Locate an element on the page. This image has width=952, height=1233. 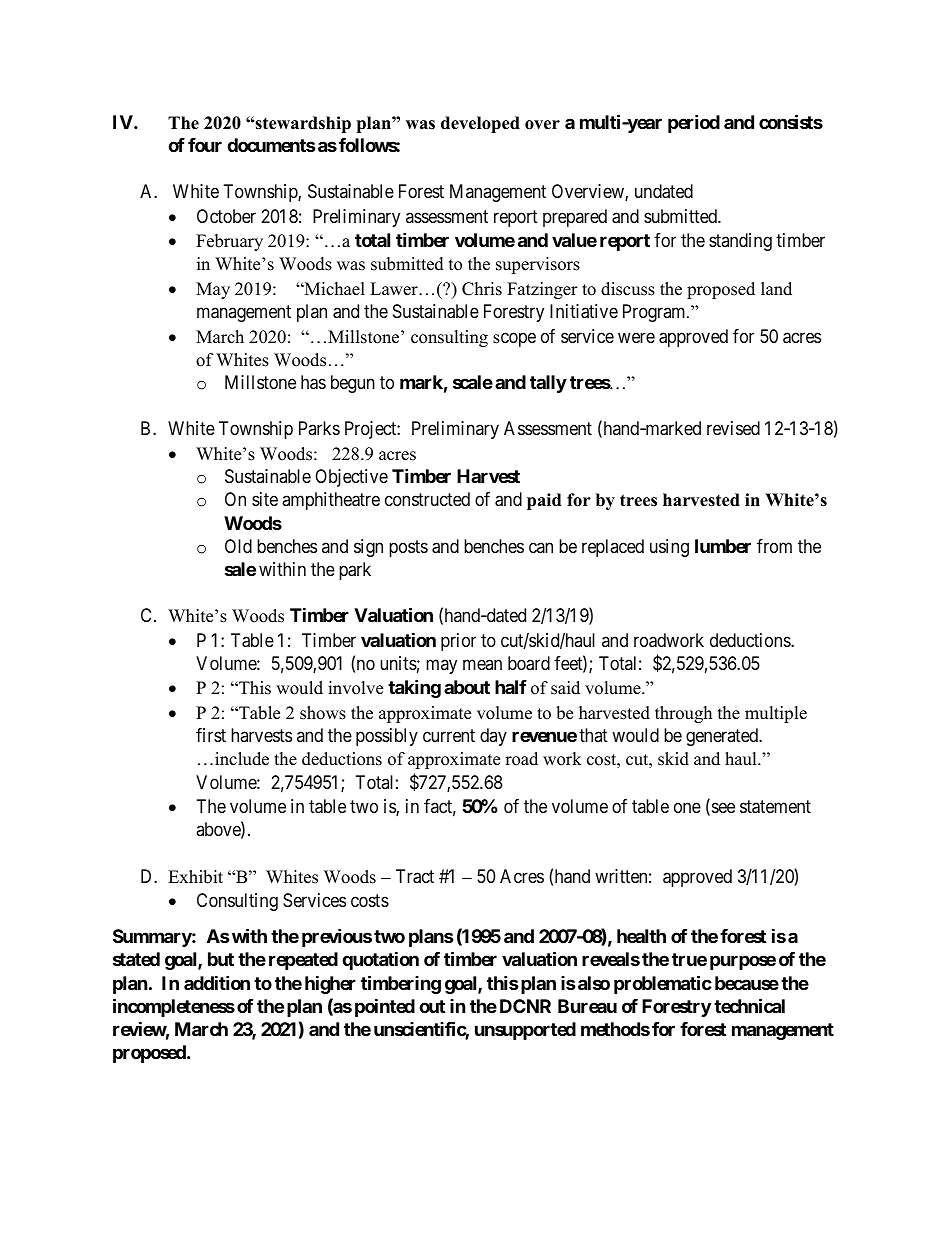
current is located at coordinates (449, 735).
